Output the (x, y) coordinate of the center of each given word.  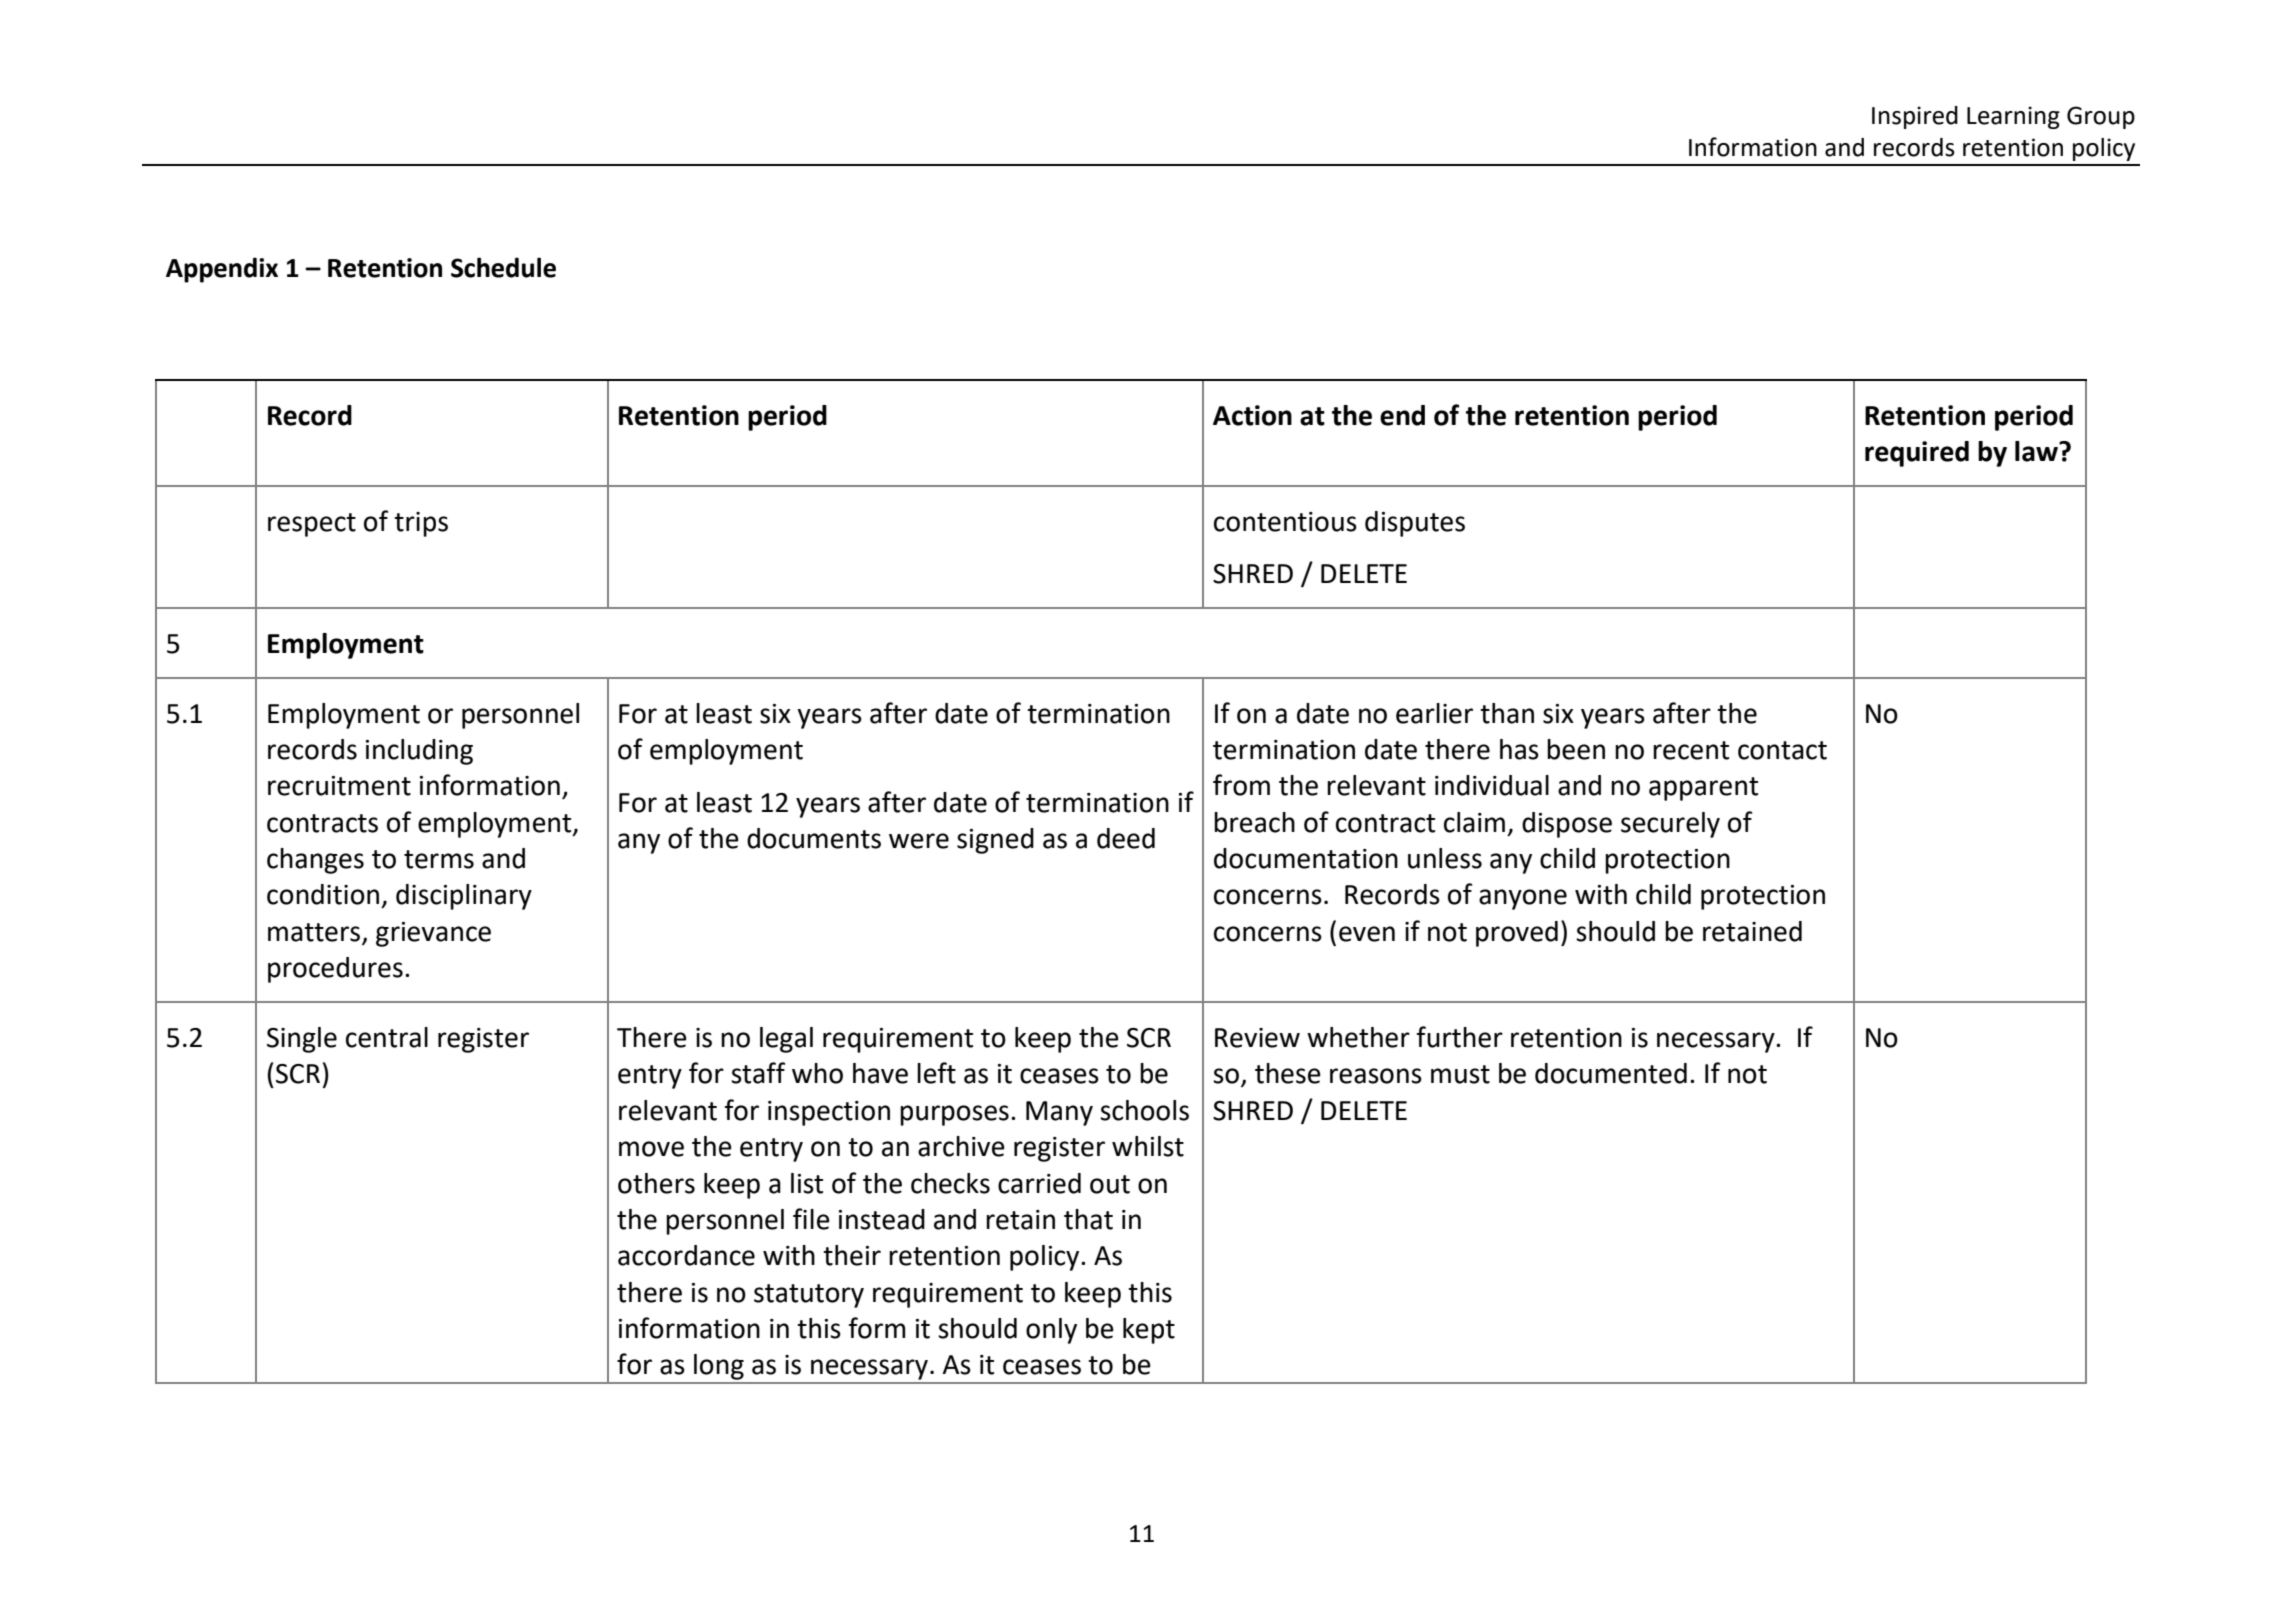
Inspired (1915, 117)
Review (1257, 1038)
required (1917, 454)
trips (421, 524)
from (1241, 785)
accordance (686, 1255)
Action (1252, 415)
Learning (2013, 117)
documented (1611, 1073)
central (387, 1037)
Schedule (503, 267)
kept (1149, 1331)
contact (1782, 750)
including (419, 752)
